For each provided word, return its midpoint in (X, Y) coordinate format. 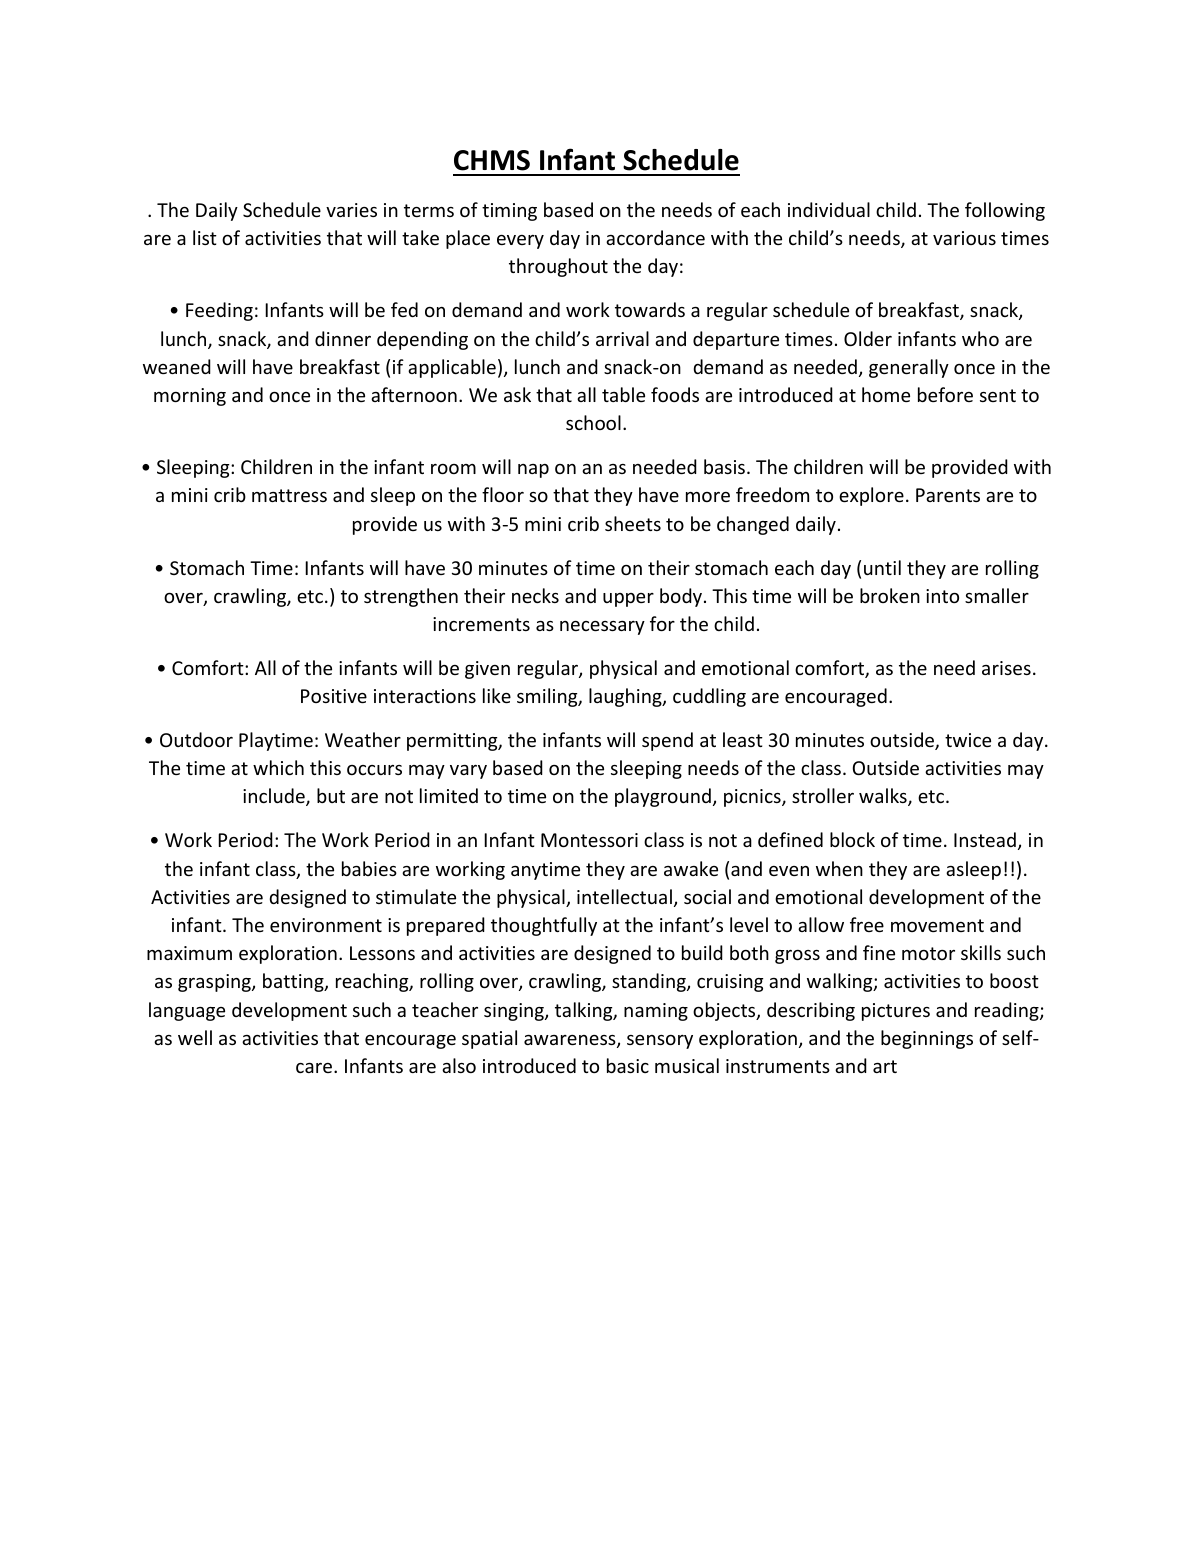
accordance (655, 237)
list (205, 237)
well (195, 1037)
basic (628, 1065)
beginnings (927, 1039)
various (964, 238)
